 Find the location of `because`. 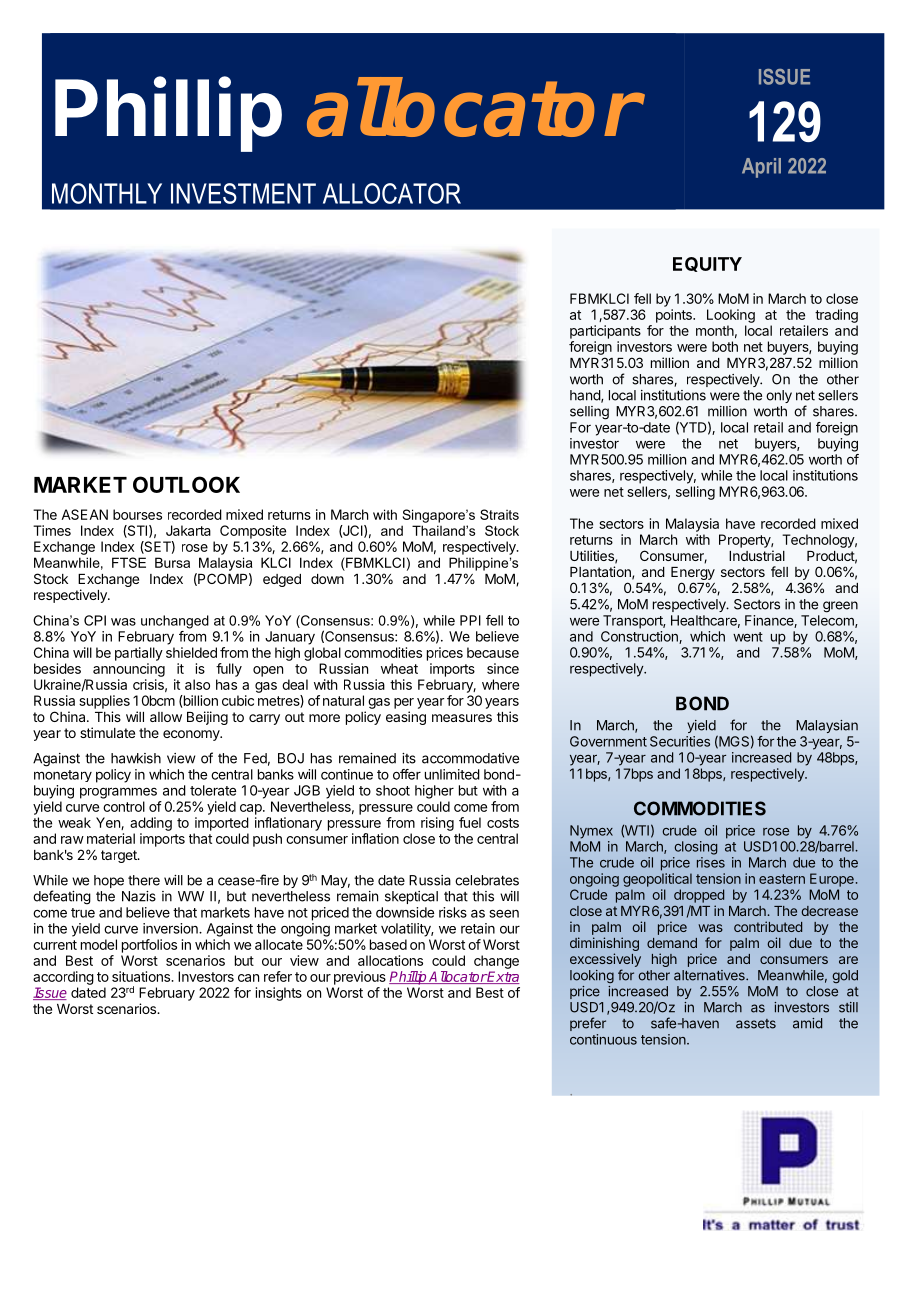

because is located at coordinates (493, 652).
